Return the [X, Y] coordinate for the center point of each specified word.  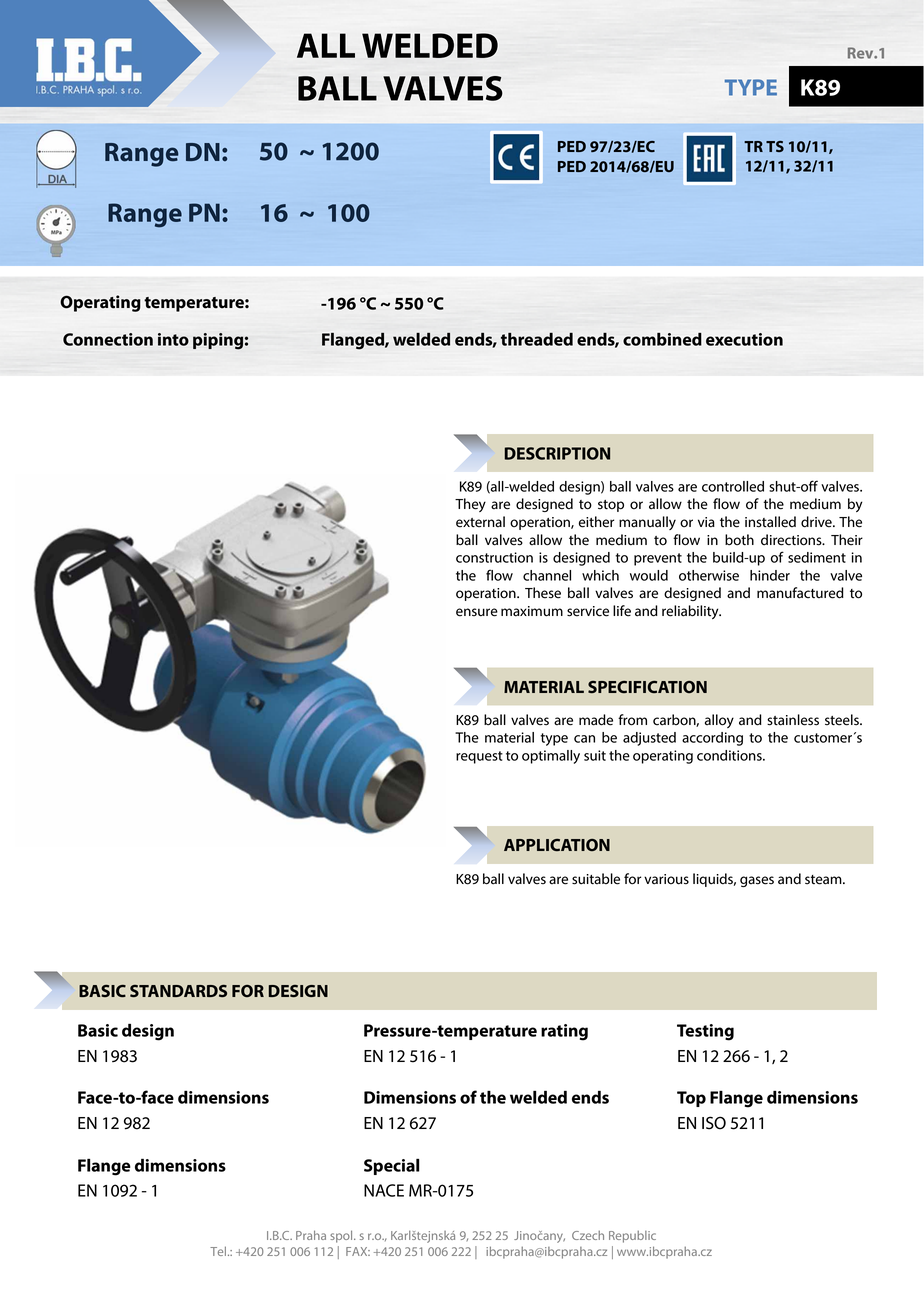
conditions [730, 755]
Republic [632, 1237]
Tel [218, 1251]
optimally [551, 757]
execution [744, 339]
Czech [588, 1235]
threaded [537, 339]
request [479, 757]
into [173, 339]
